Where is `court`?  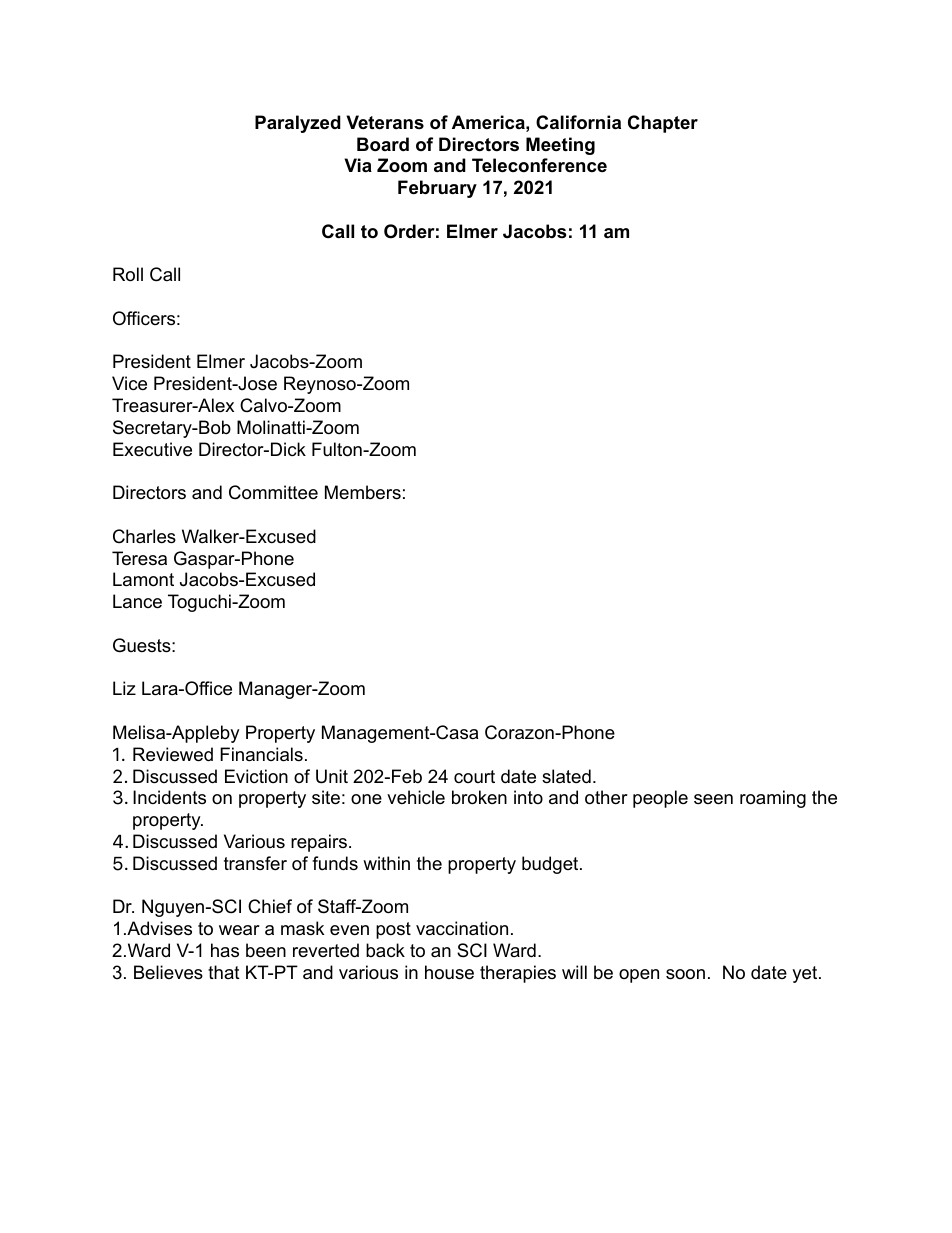 court is located at coordinates (474, 776).
